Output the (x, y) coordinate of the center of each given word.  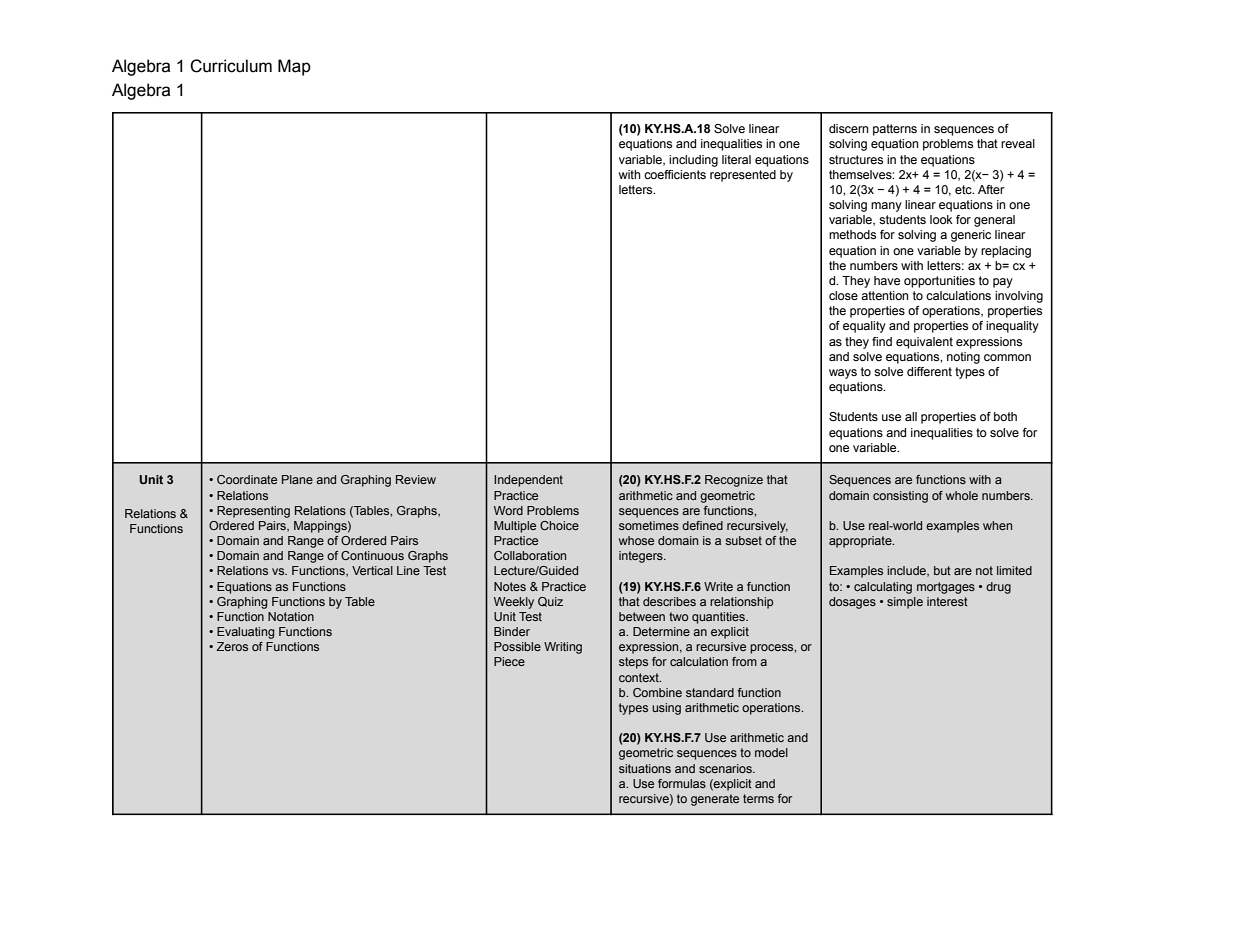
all (911, 416)
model (771, 752)
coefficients (675, 174)
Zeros (232, 646)
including (693, 161)
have (887, 280)
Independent (528, 481)
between (642, 616)
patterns (895, 130)
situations (645, 768)
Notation (291, 616)
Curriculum (231, 66)
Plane (297, 479)
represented (743, 176)
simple (905, 603)
